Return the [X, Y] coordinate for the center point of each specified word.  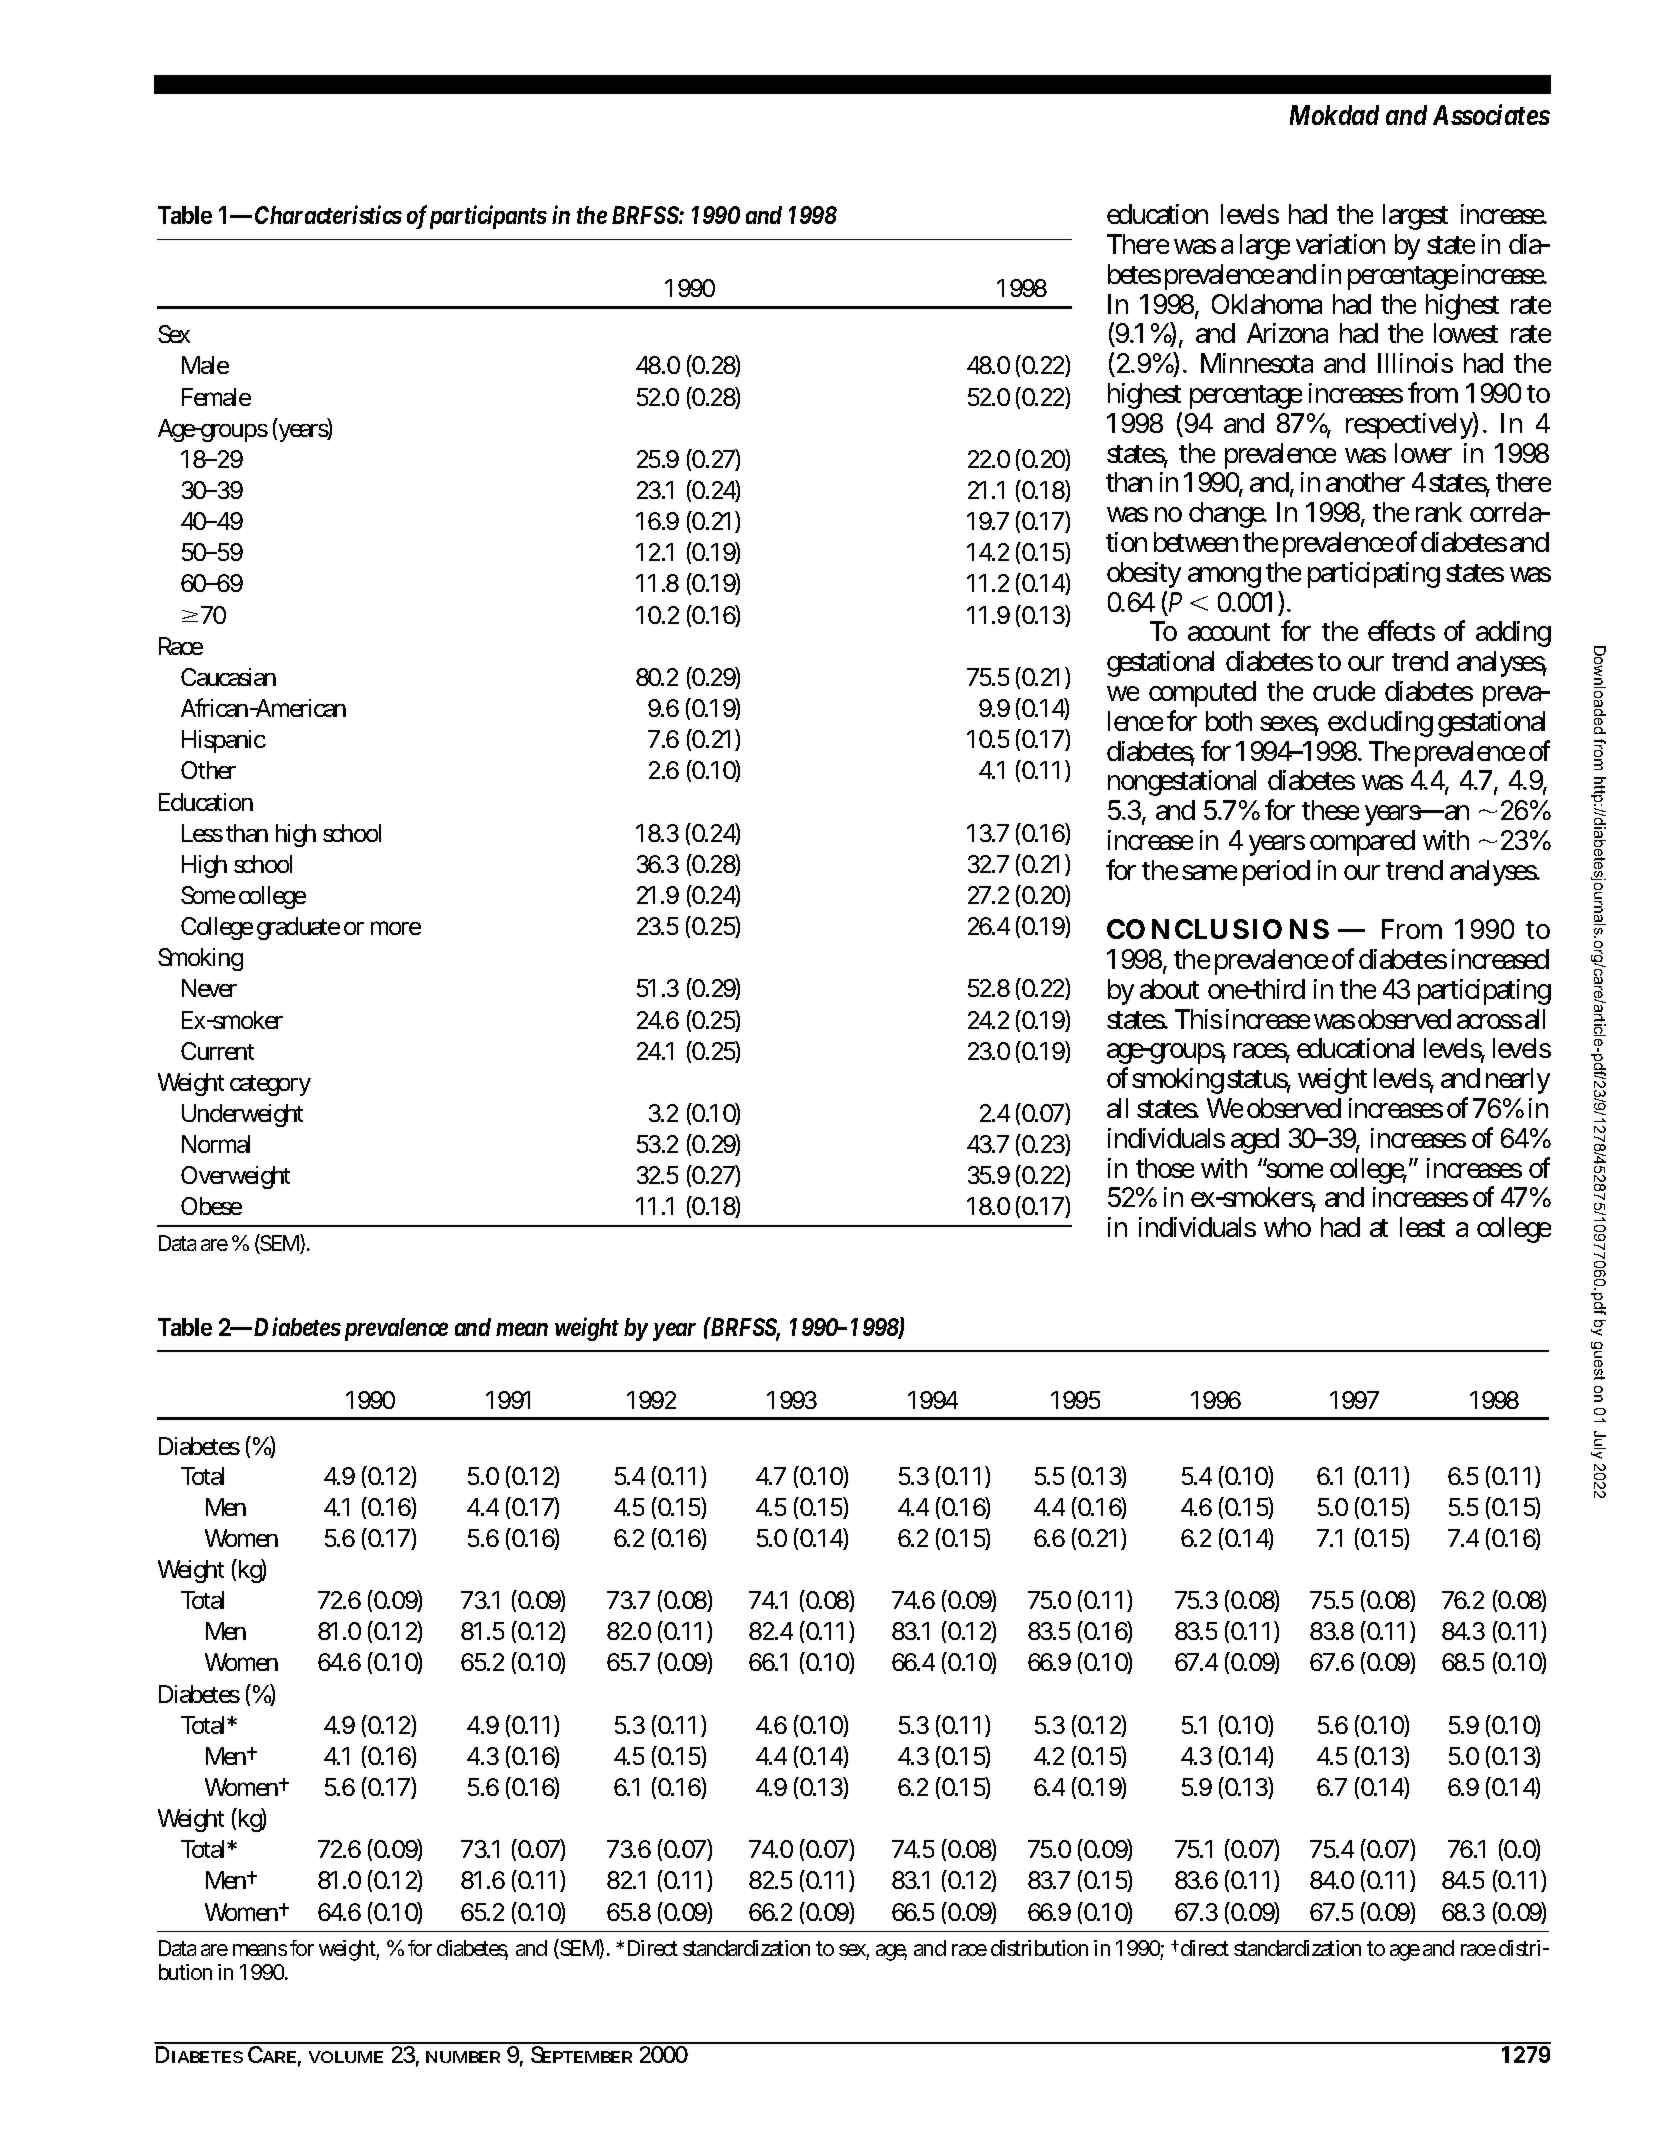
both [1229, 721]
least [1422, 1227]
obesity [1144, 577]
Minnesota [1257, 363]
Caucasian [228, 677]
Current [217, 1051]
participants [488, 217]
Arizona [1287, 333]
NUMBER [463, 2057]
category [270, 1085]
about [1169, 989]
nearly [1518, 1081]
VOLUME [346, 2057]
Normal [216, 1144]
